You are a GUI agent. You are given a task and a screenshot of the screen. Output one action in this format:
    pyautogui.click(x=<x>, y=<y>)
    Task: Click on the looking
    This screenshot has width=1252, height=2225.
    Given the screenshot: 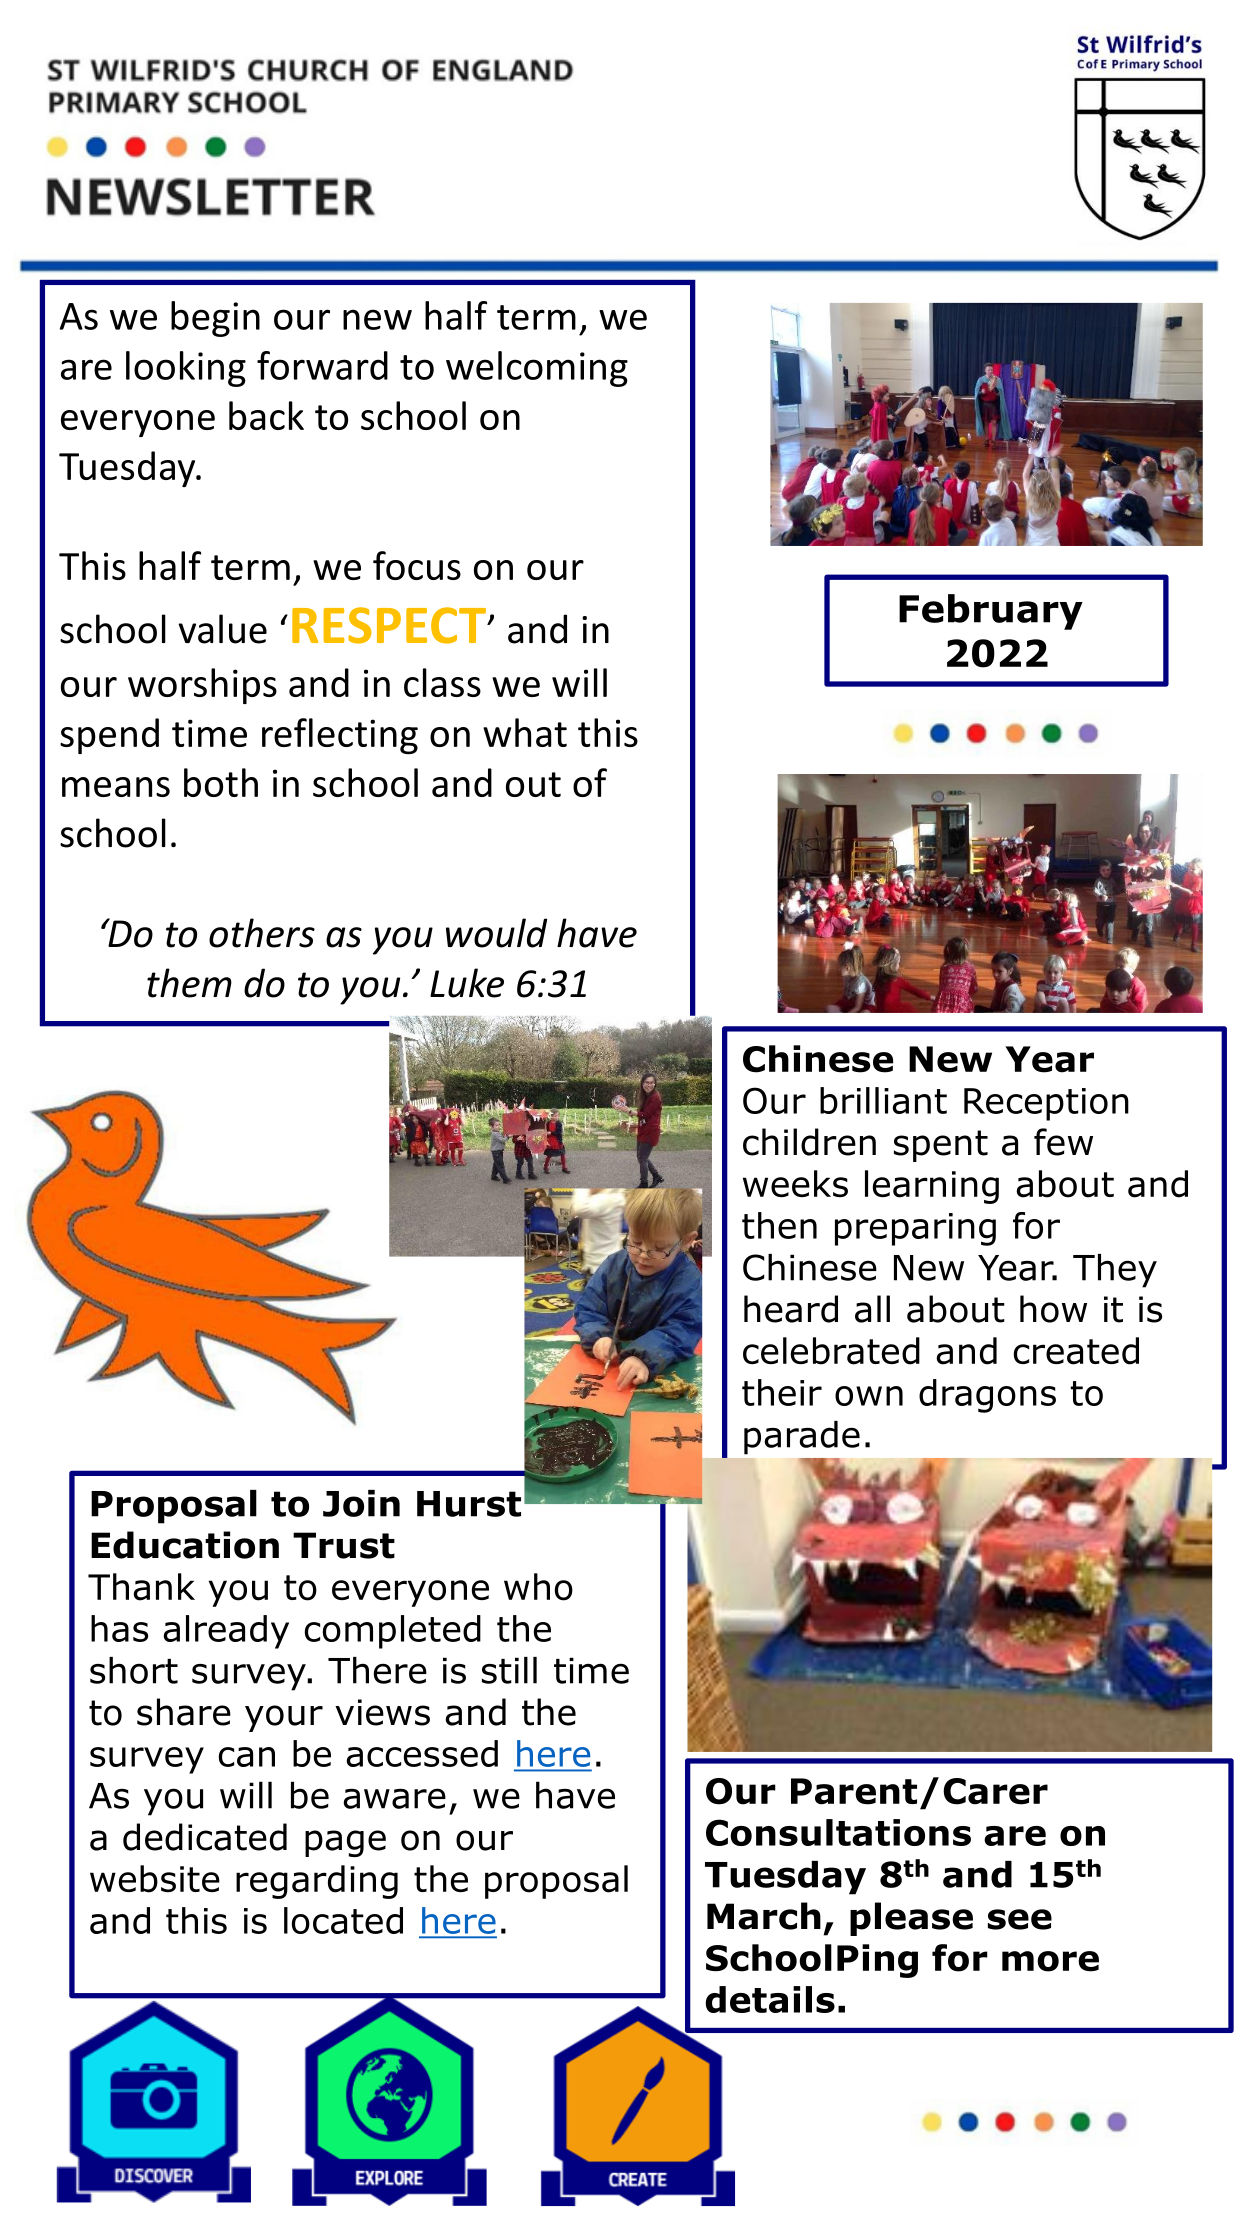 What is the action you would take?
    pyautogui.click(x=186, y=369)
